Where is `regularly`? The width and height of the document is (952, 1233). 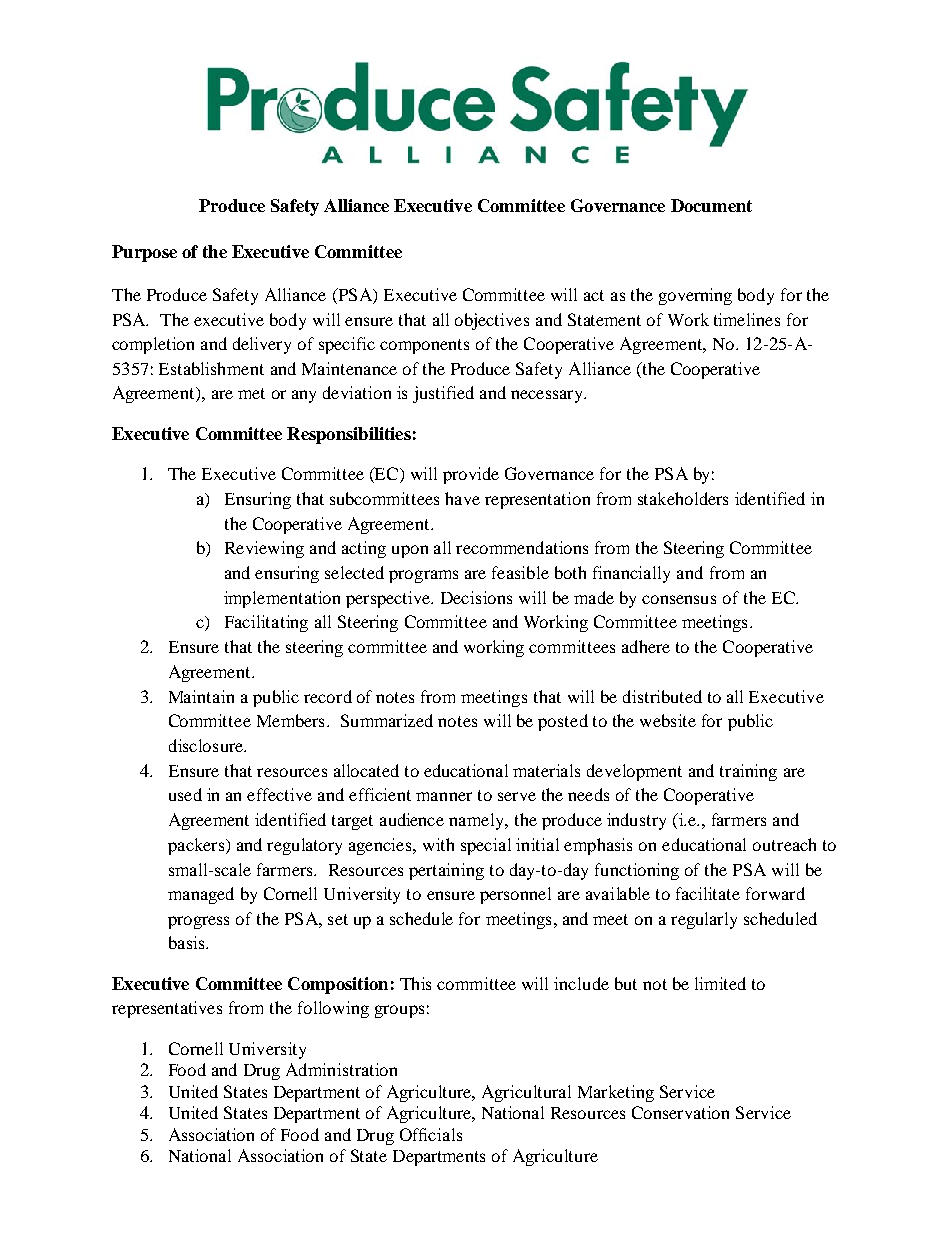 regularly is located at coordinates (704, 920).
